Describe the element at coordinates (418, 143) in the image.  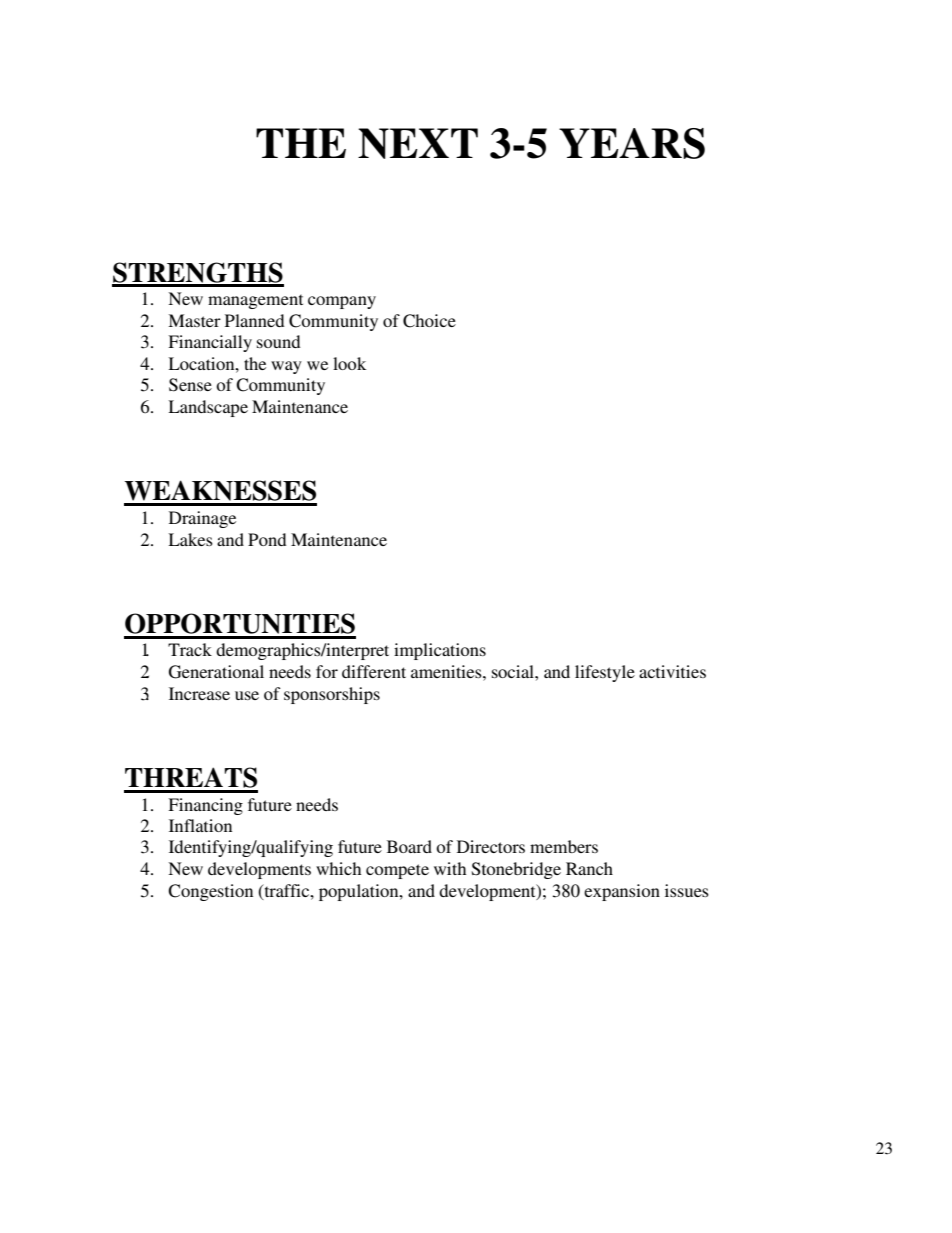
I see `NEXT` at that location.
